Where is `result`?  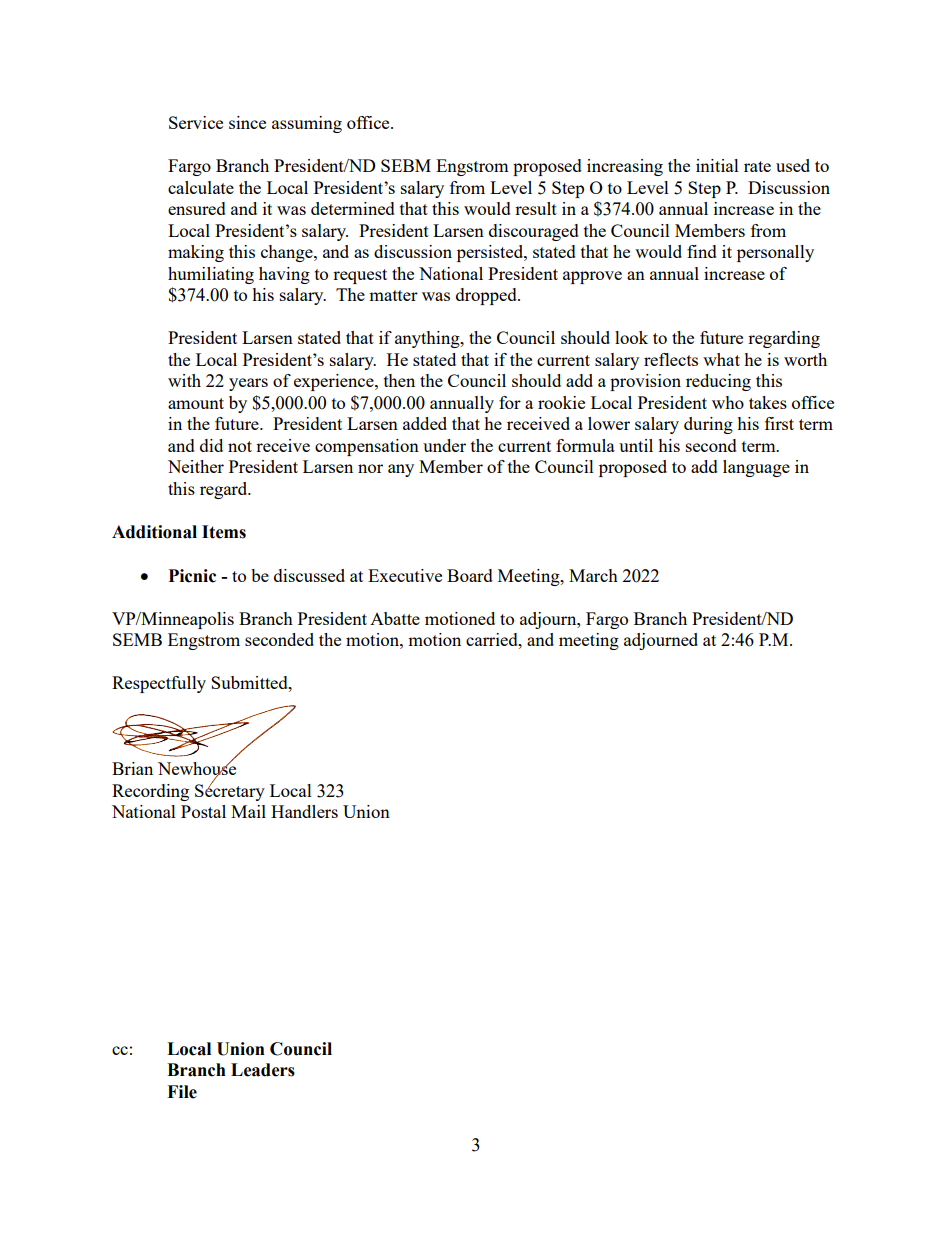
result is located at coordinates (536, 208).
